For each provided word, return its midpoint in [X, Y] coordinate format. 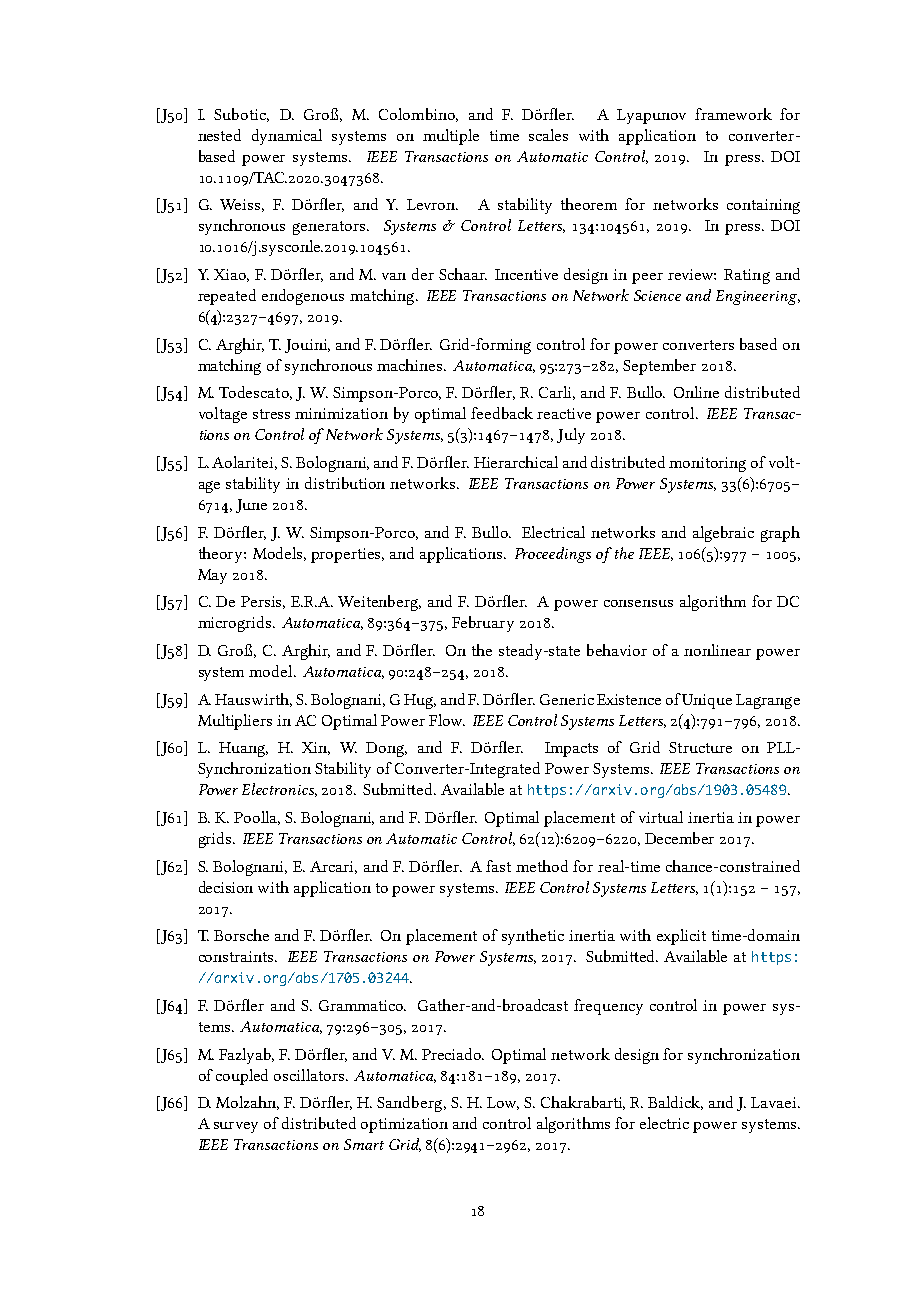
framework [733, 114]
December [679, 838]
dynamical [287, 137]
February [483, 624]
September [659, 367]
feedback [502, 413]
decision [226, 887]
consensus [638, 603]
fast [498, 866]
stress [271, 414]
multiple [451, 137]
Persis [263, 602]
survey [236, 1127]
